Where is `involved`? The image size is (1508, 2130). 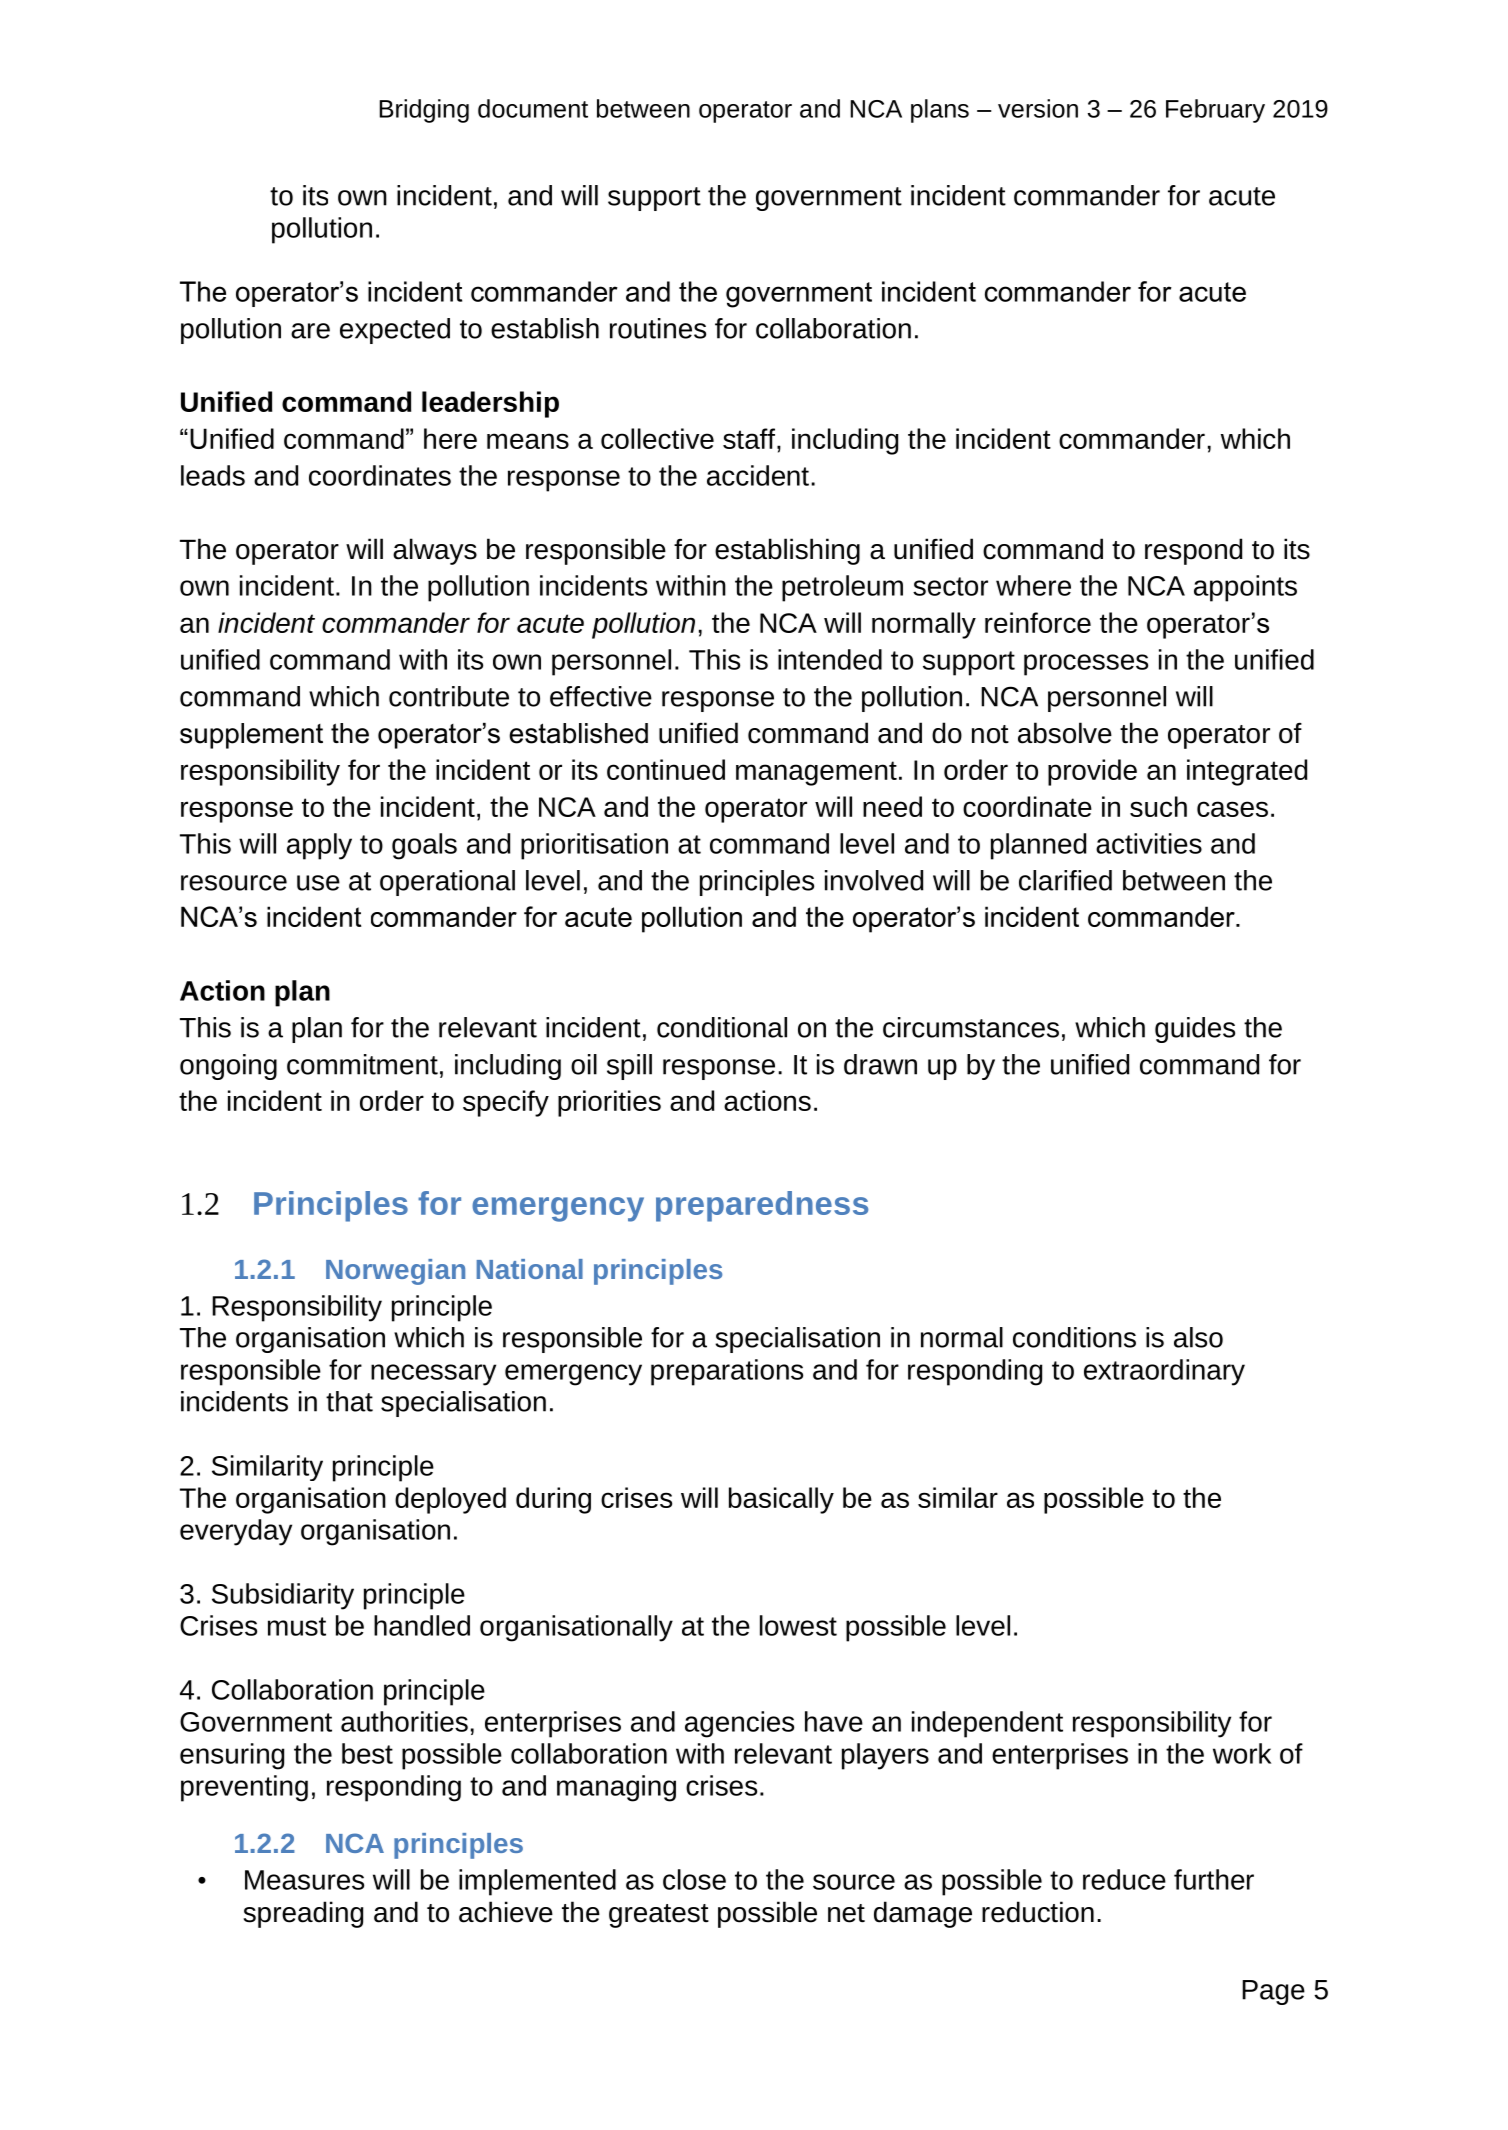
involved is located at coordinates (874, 880).
